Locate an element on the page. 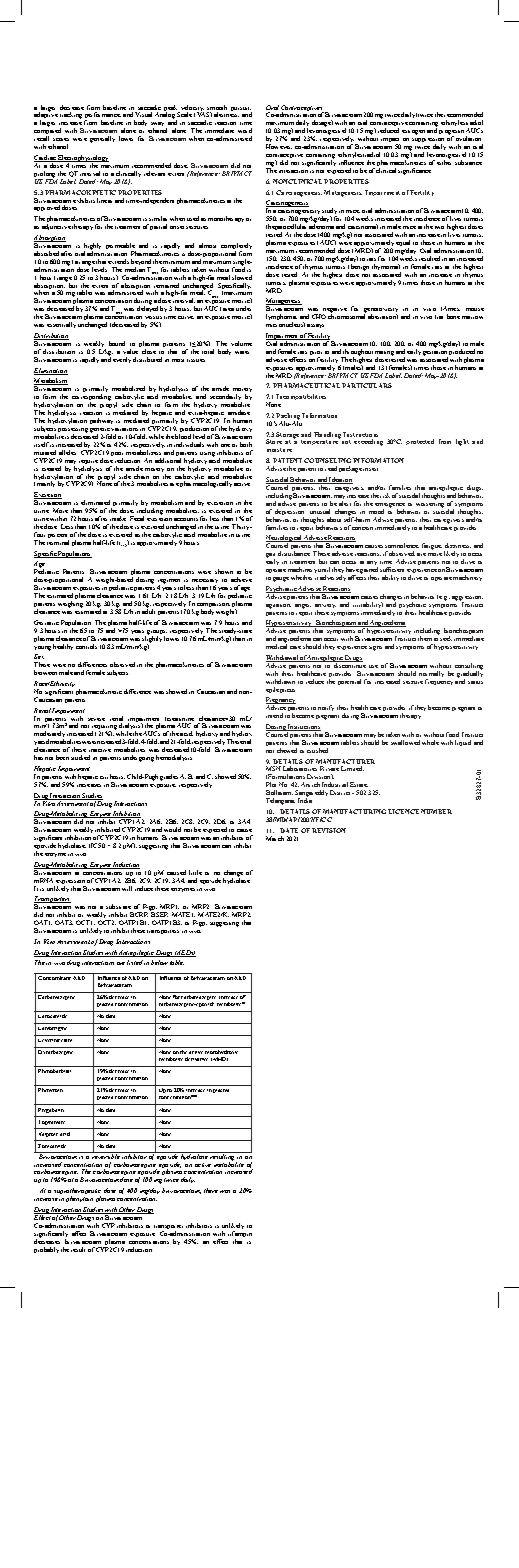 Image resolution: width=519 pixels, height=1568 pixels. reversible is located at coordinates (106, 1155).
